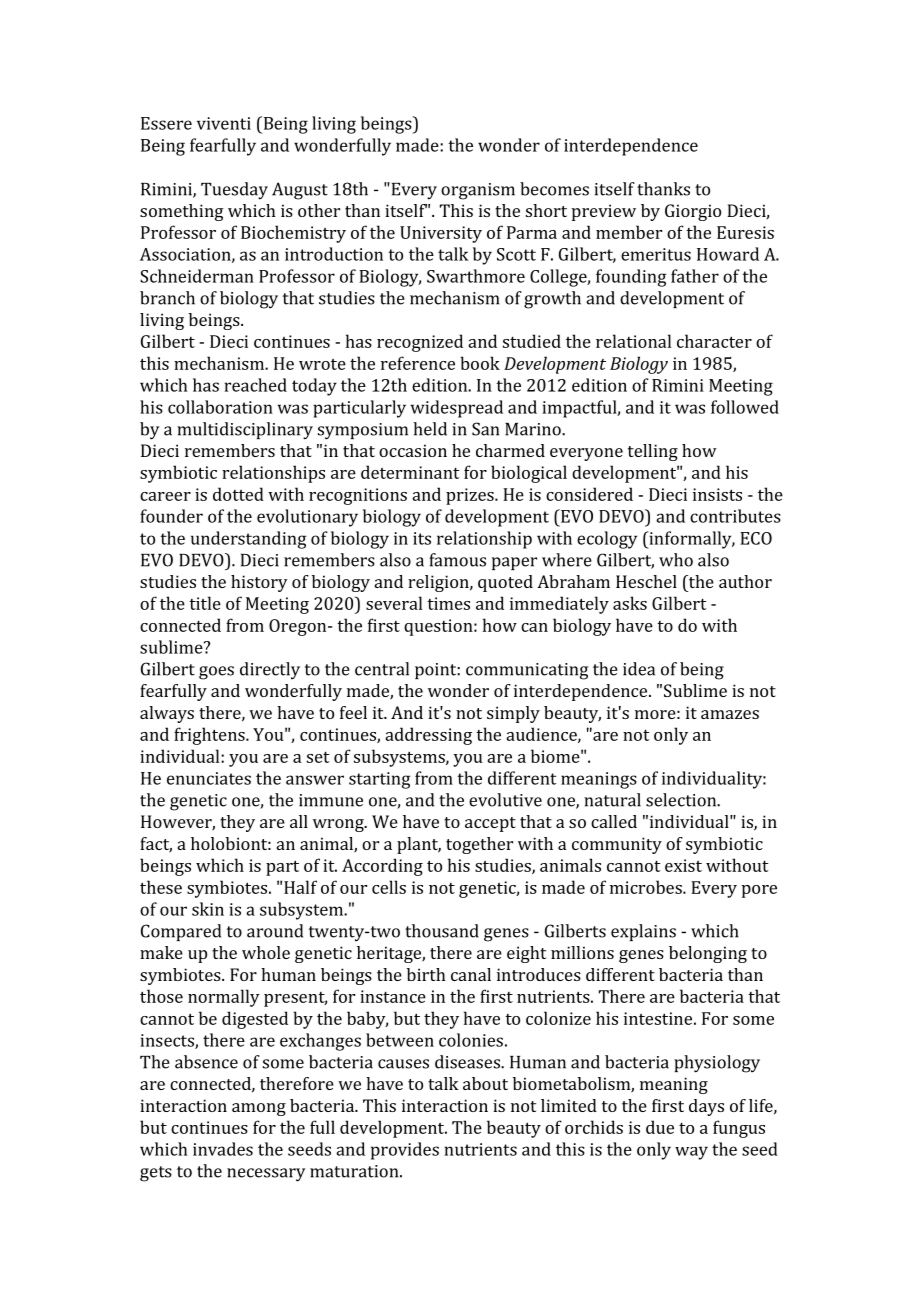 The image size is (924, 1308). Describe the element at coordinates (223, 1149) in the document. I see `invades` at that location.
